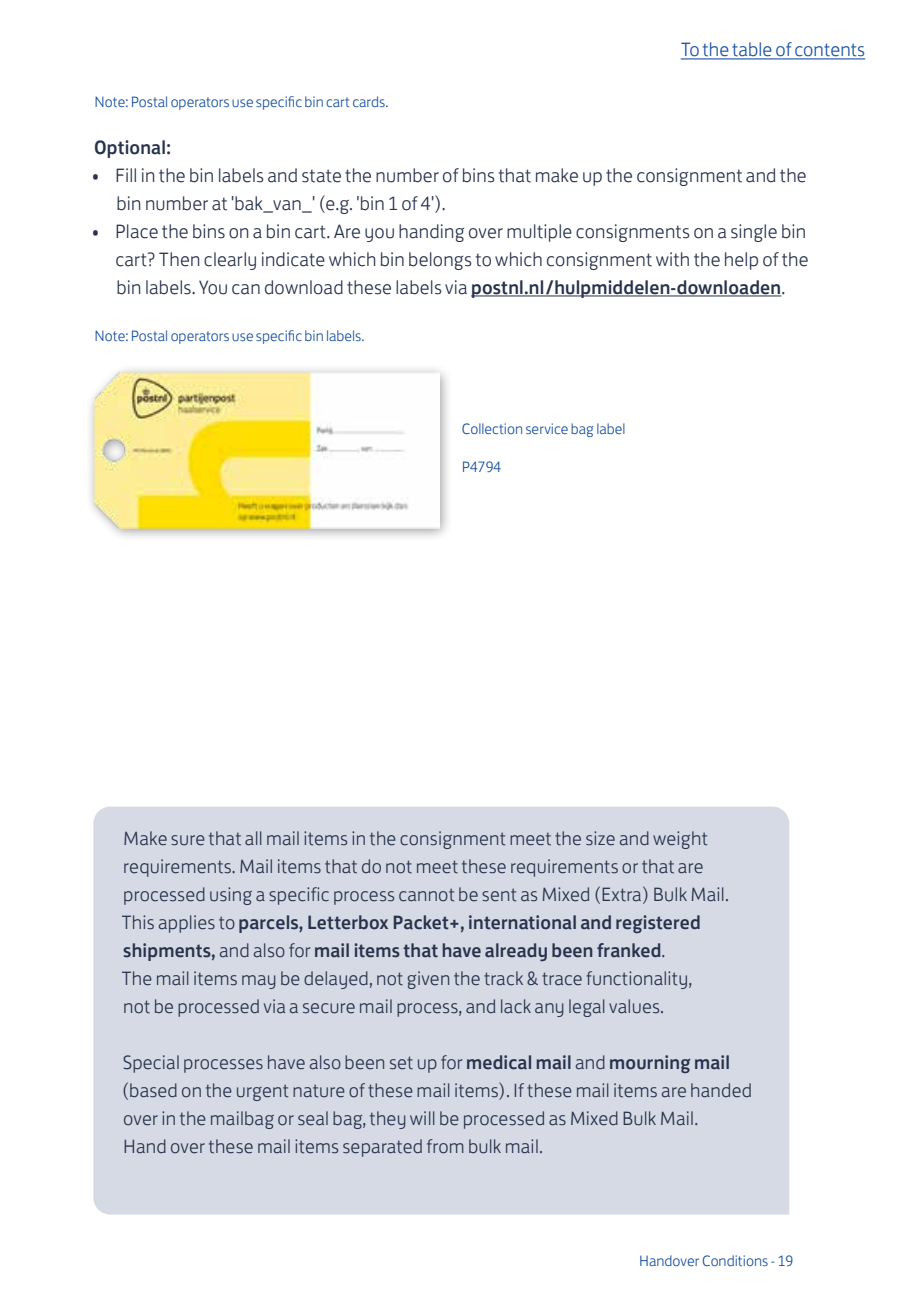  I want to click on applies, so click(187, 924).
